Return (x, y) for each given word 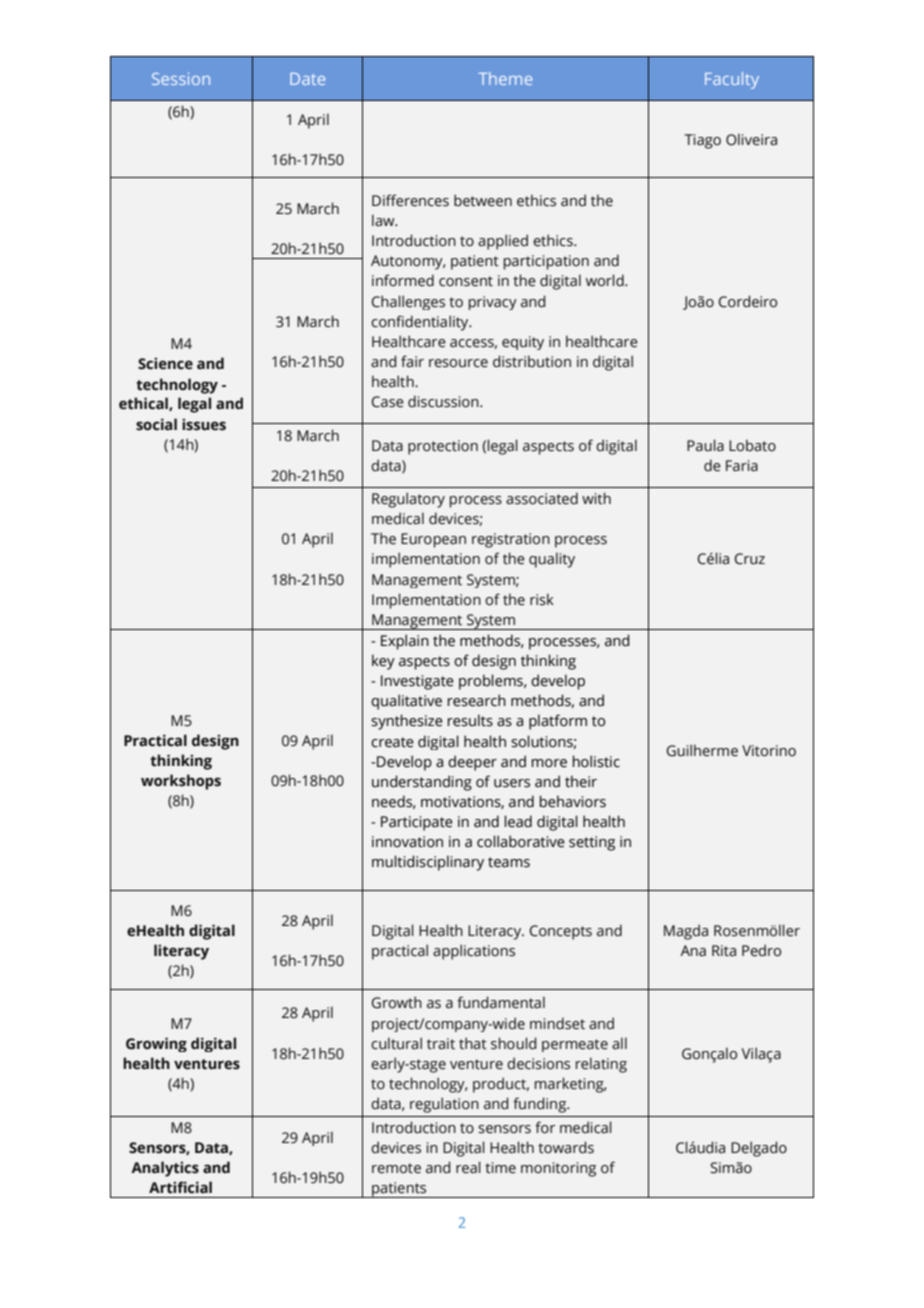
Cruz (749, 559)
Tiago (703, 141)
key (383, 662)
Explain (405, 642)
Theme (505, 78)
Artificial (180, 1187)
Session (181, 79)
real (468, 1167)
